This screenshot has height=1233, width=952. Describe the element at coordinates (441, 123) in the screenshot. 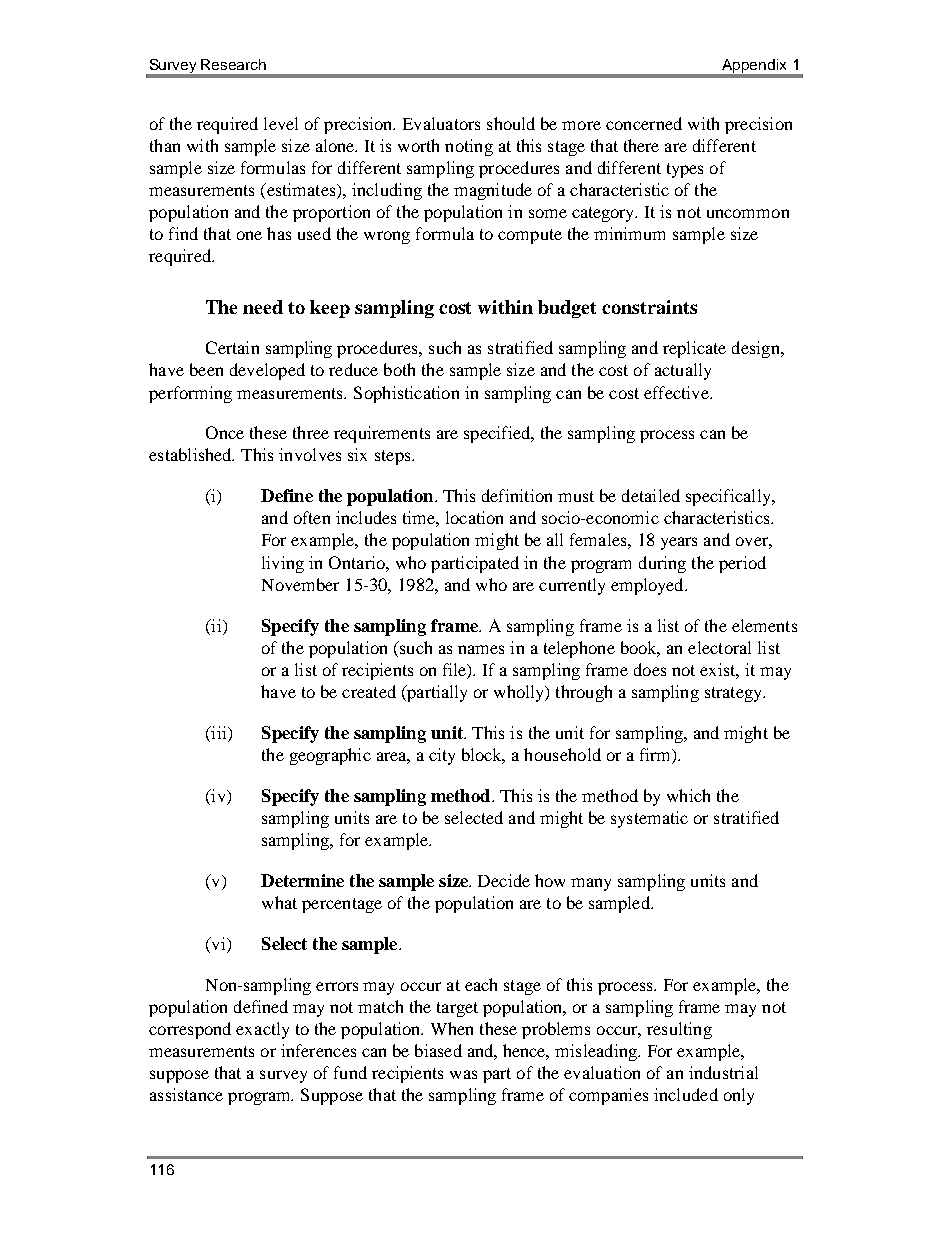

I see `Evaluators` at that location.
